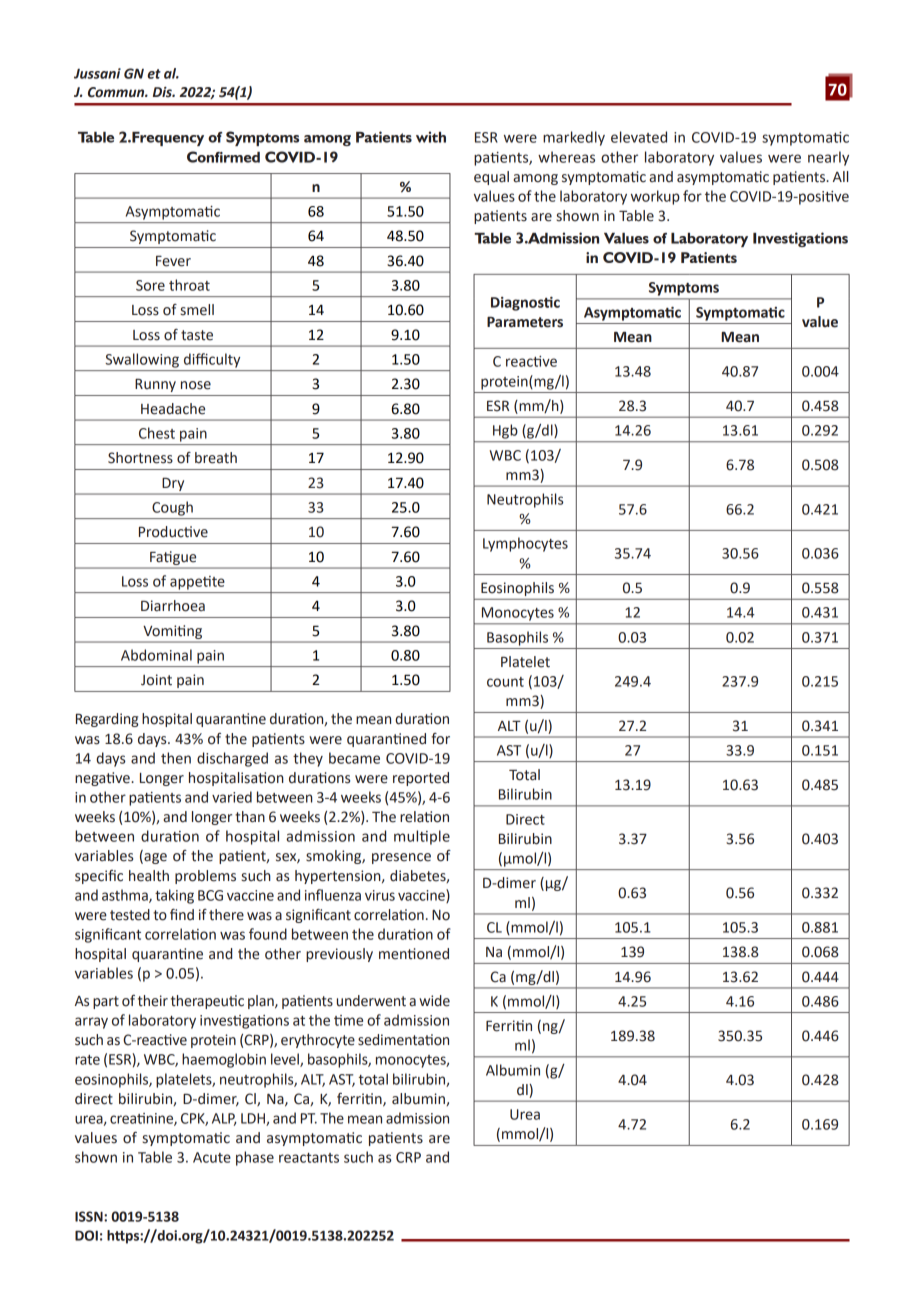 This image has width=924, height=1308. What do you see at coordinates (525, 544) in the image?
I see `Lymphocytes` at bounding box center [525, 544].
